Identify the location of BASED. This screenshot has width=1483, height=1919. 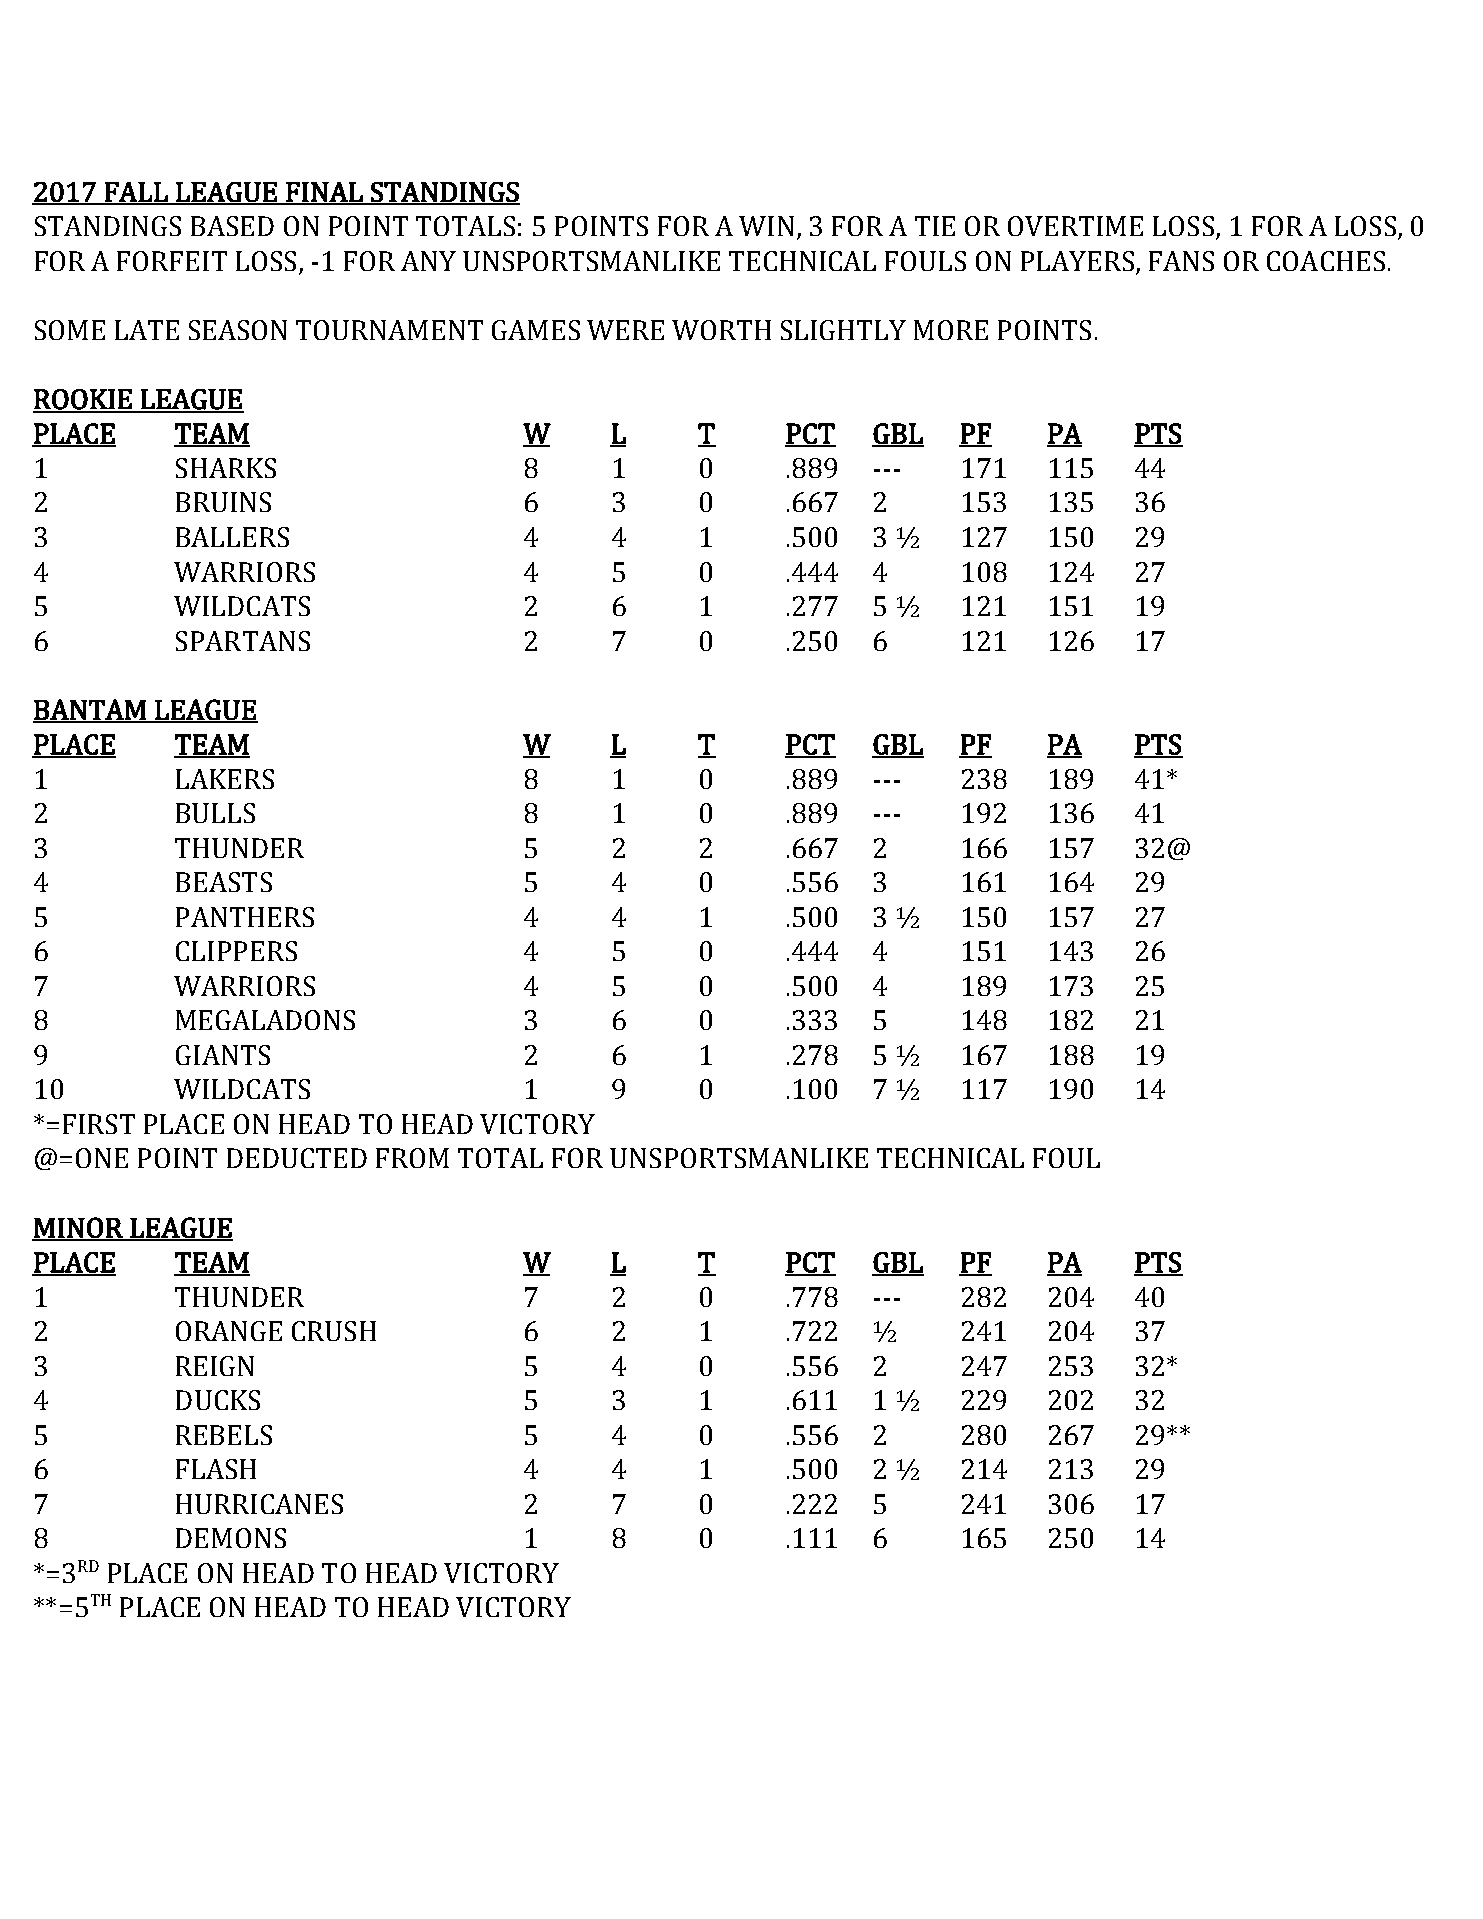
(232, 226).
